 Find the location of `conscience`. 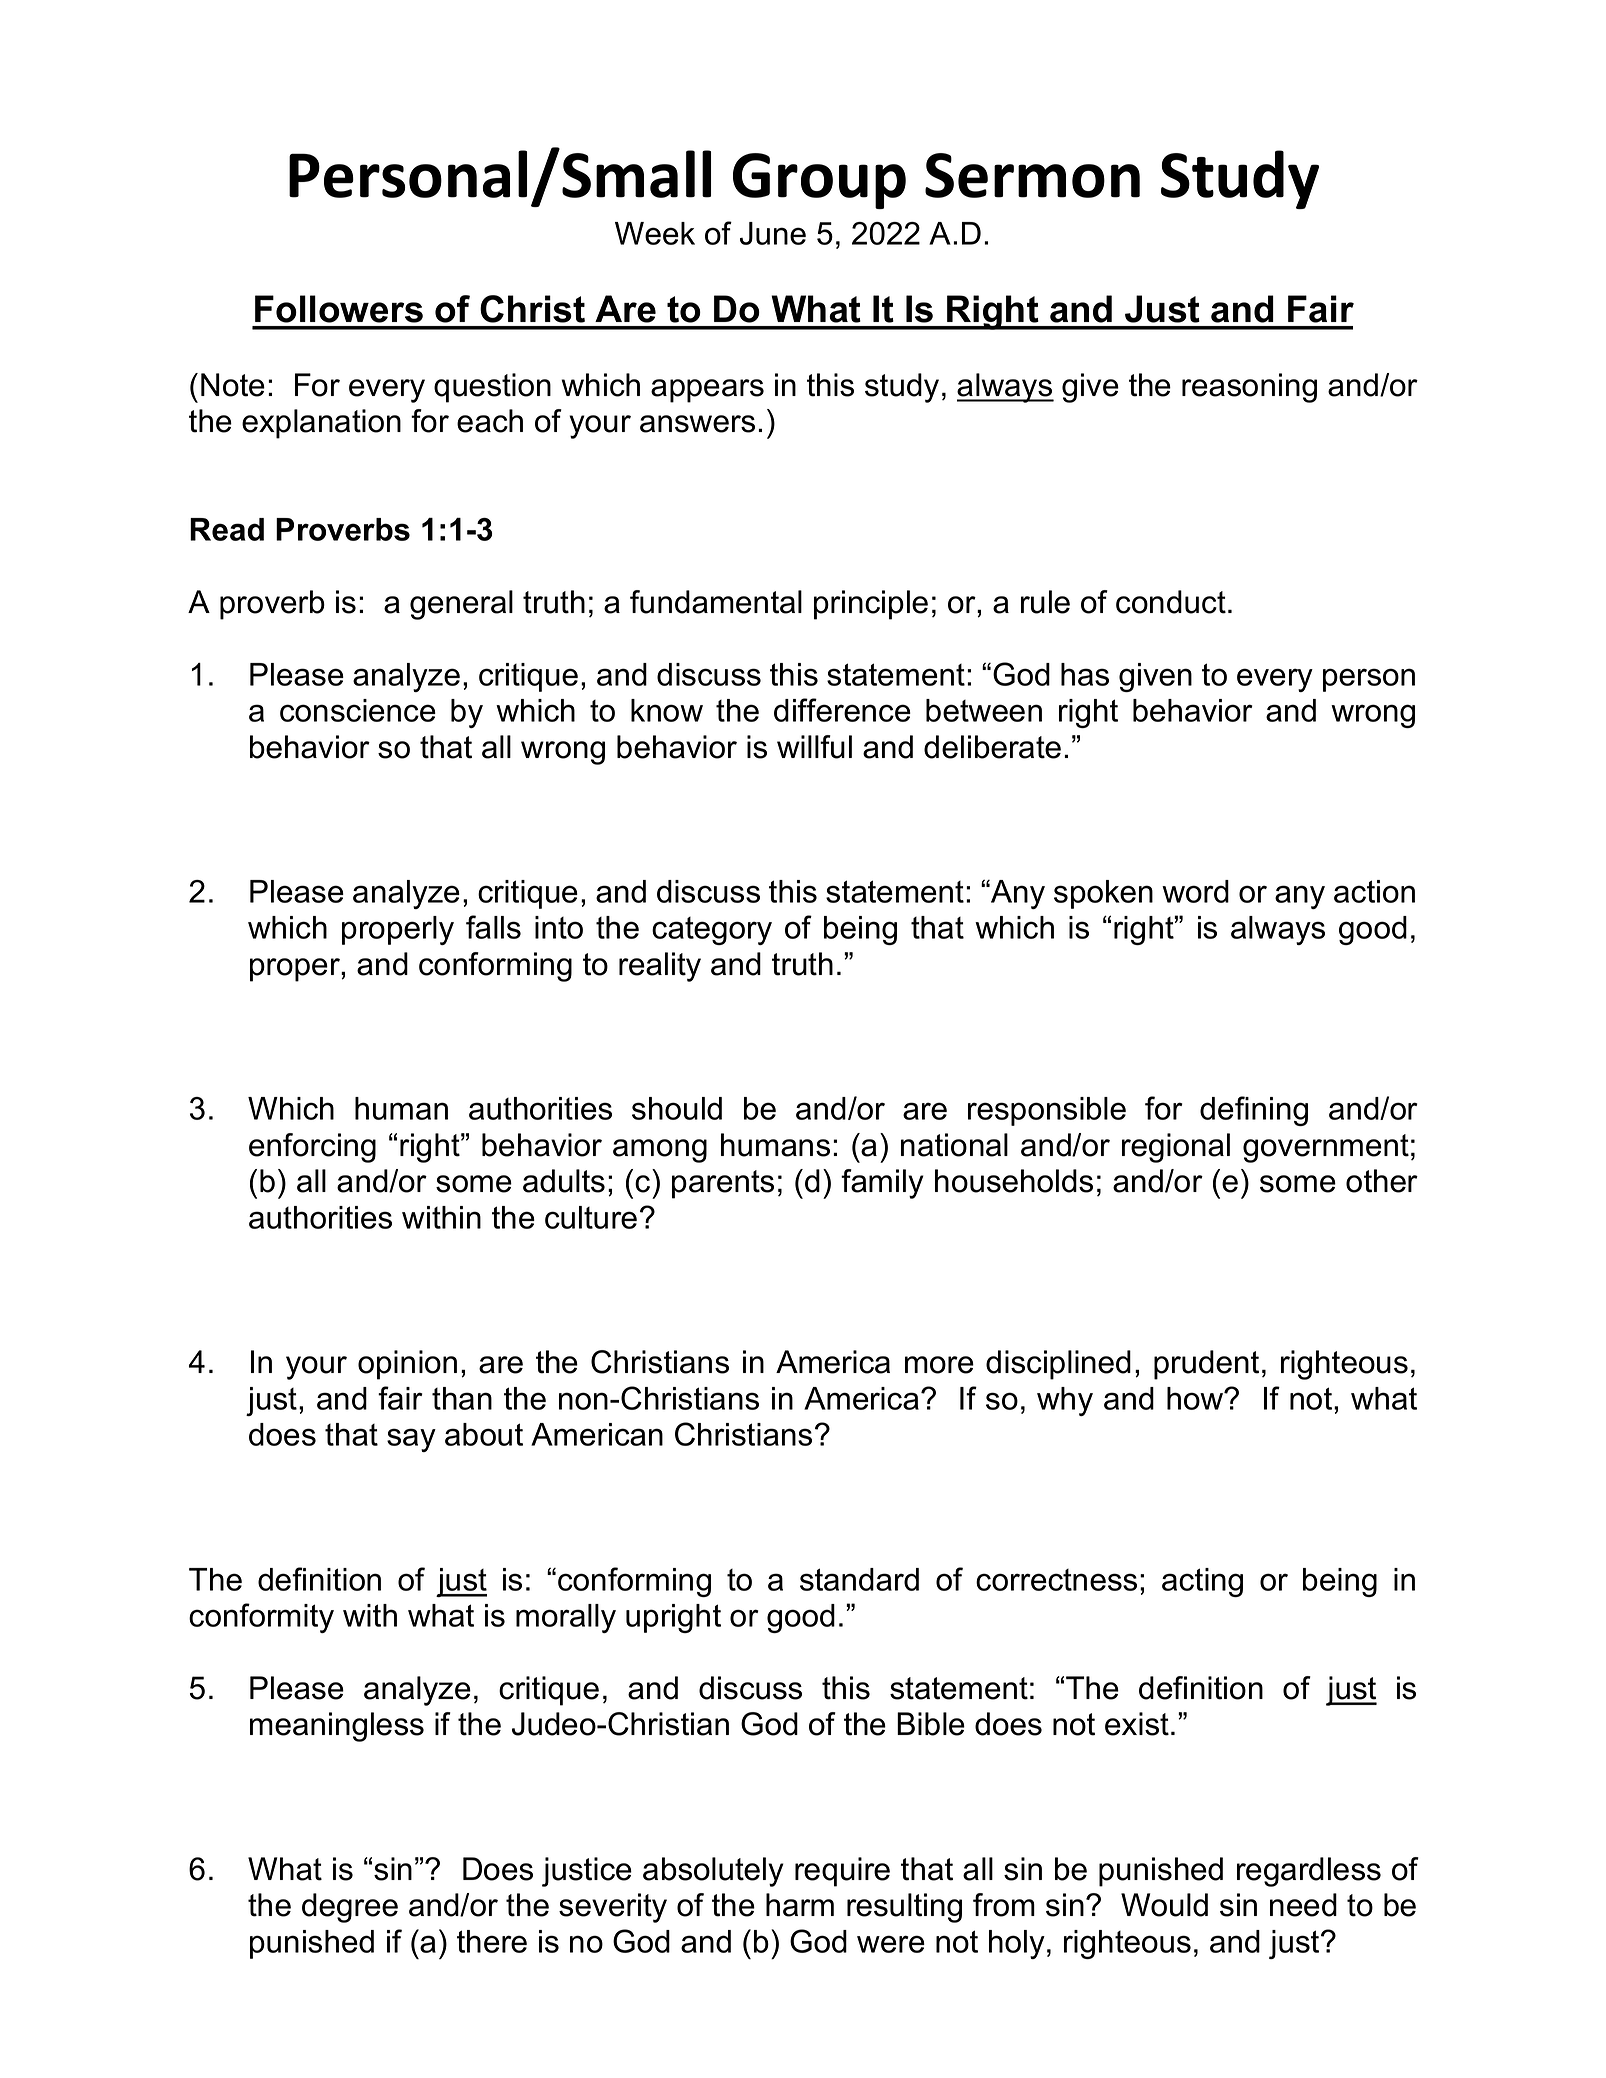

conscience is located at coordinates (358, 710).
